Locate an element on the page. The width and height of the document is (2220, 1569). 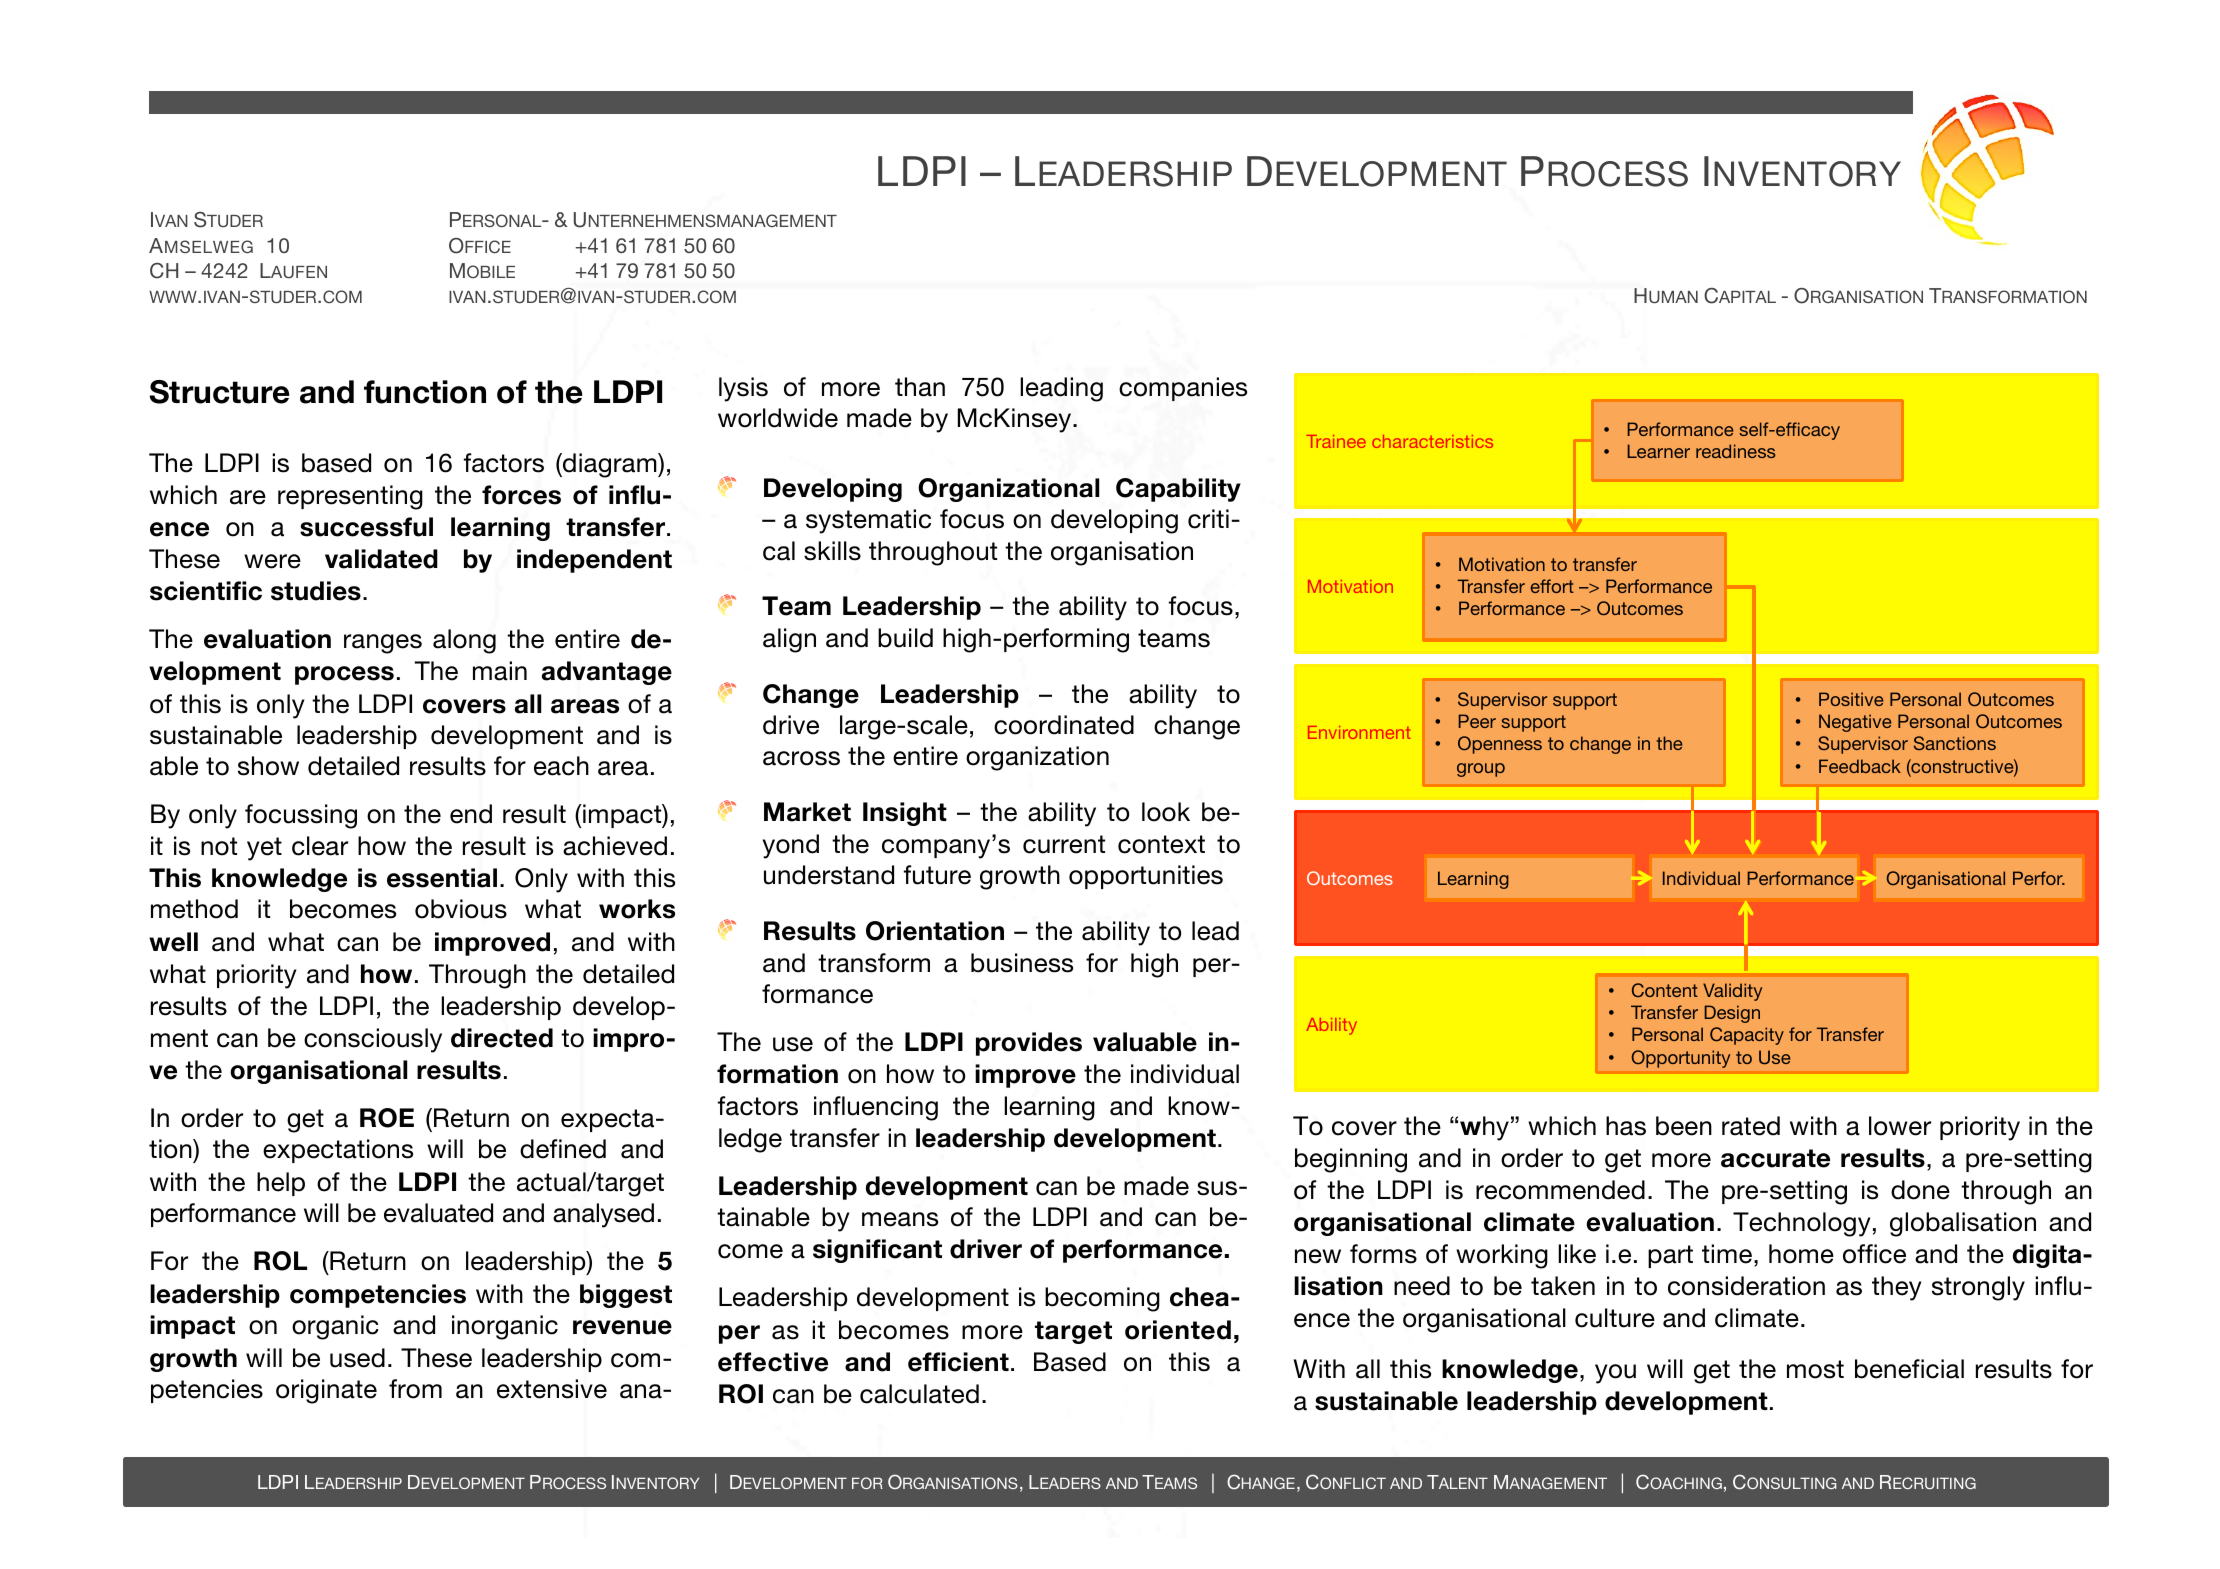
show is located at coordinates (268, 766).
